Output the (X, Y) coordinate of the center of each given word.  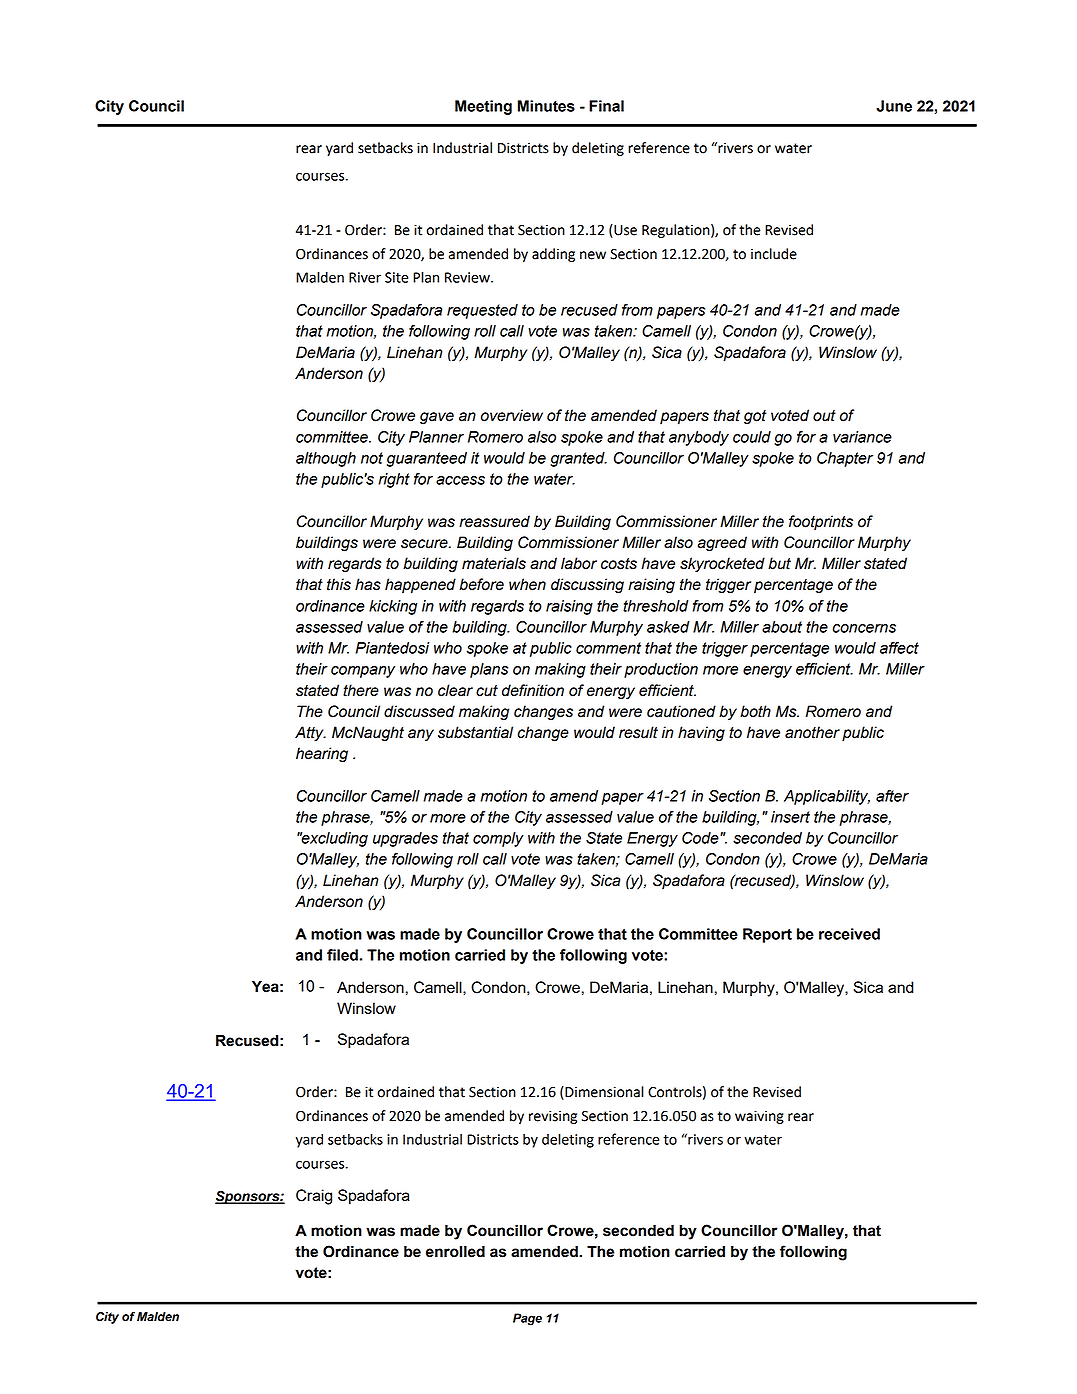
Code (701, 838)
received (849, 934)
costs (619, 564)
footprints (821, 523)
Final (606, 106)
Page (527, 1319)
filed (342, 955)
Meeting (483, 107)
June (894, 106)
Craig (314, 1197)
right (394, 480)
